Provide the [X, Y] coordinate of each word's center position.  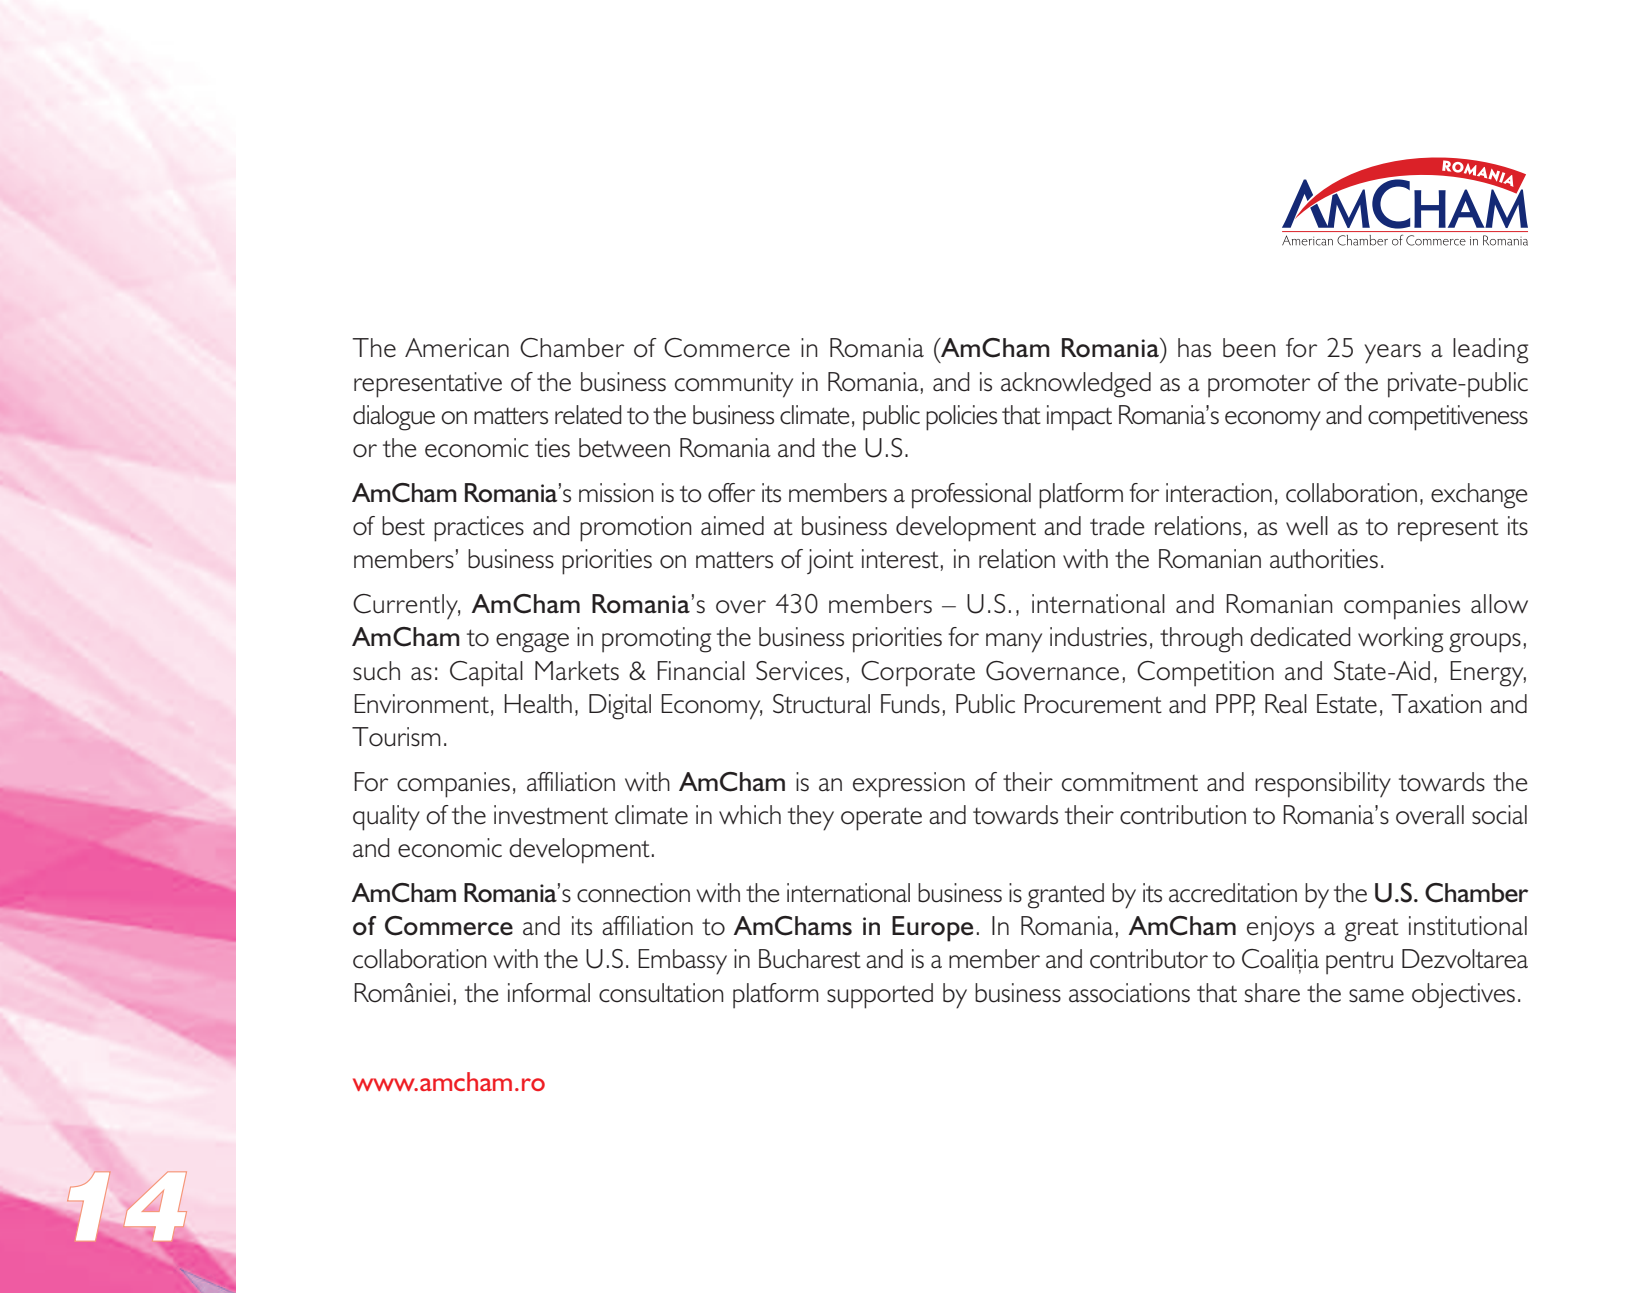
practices [479, 529]
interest [900, 559]
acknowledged [1076, 385]
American [457, 348]
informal [549, 993]
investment [551, 815]
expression [909, 785]
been [1249, 348]
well [1307, 526]
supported [880, 996]
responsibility [1323, 785]
